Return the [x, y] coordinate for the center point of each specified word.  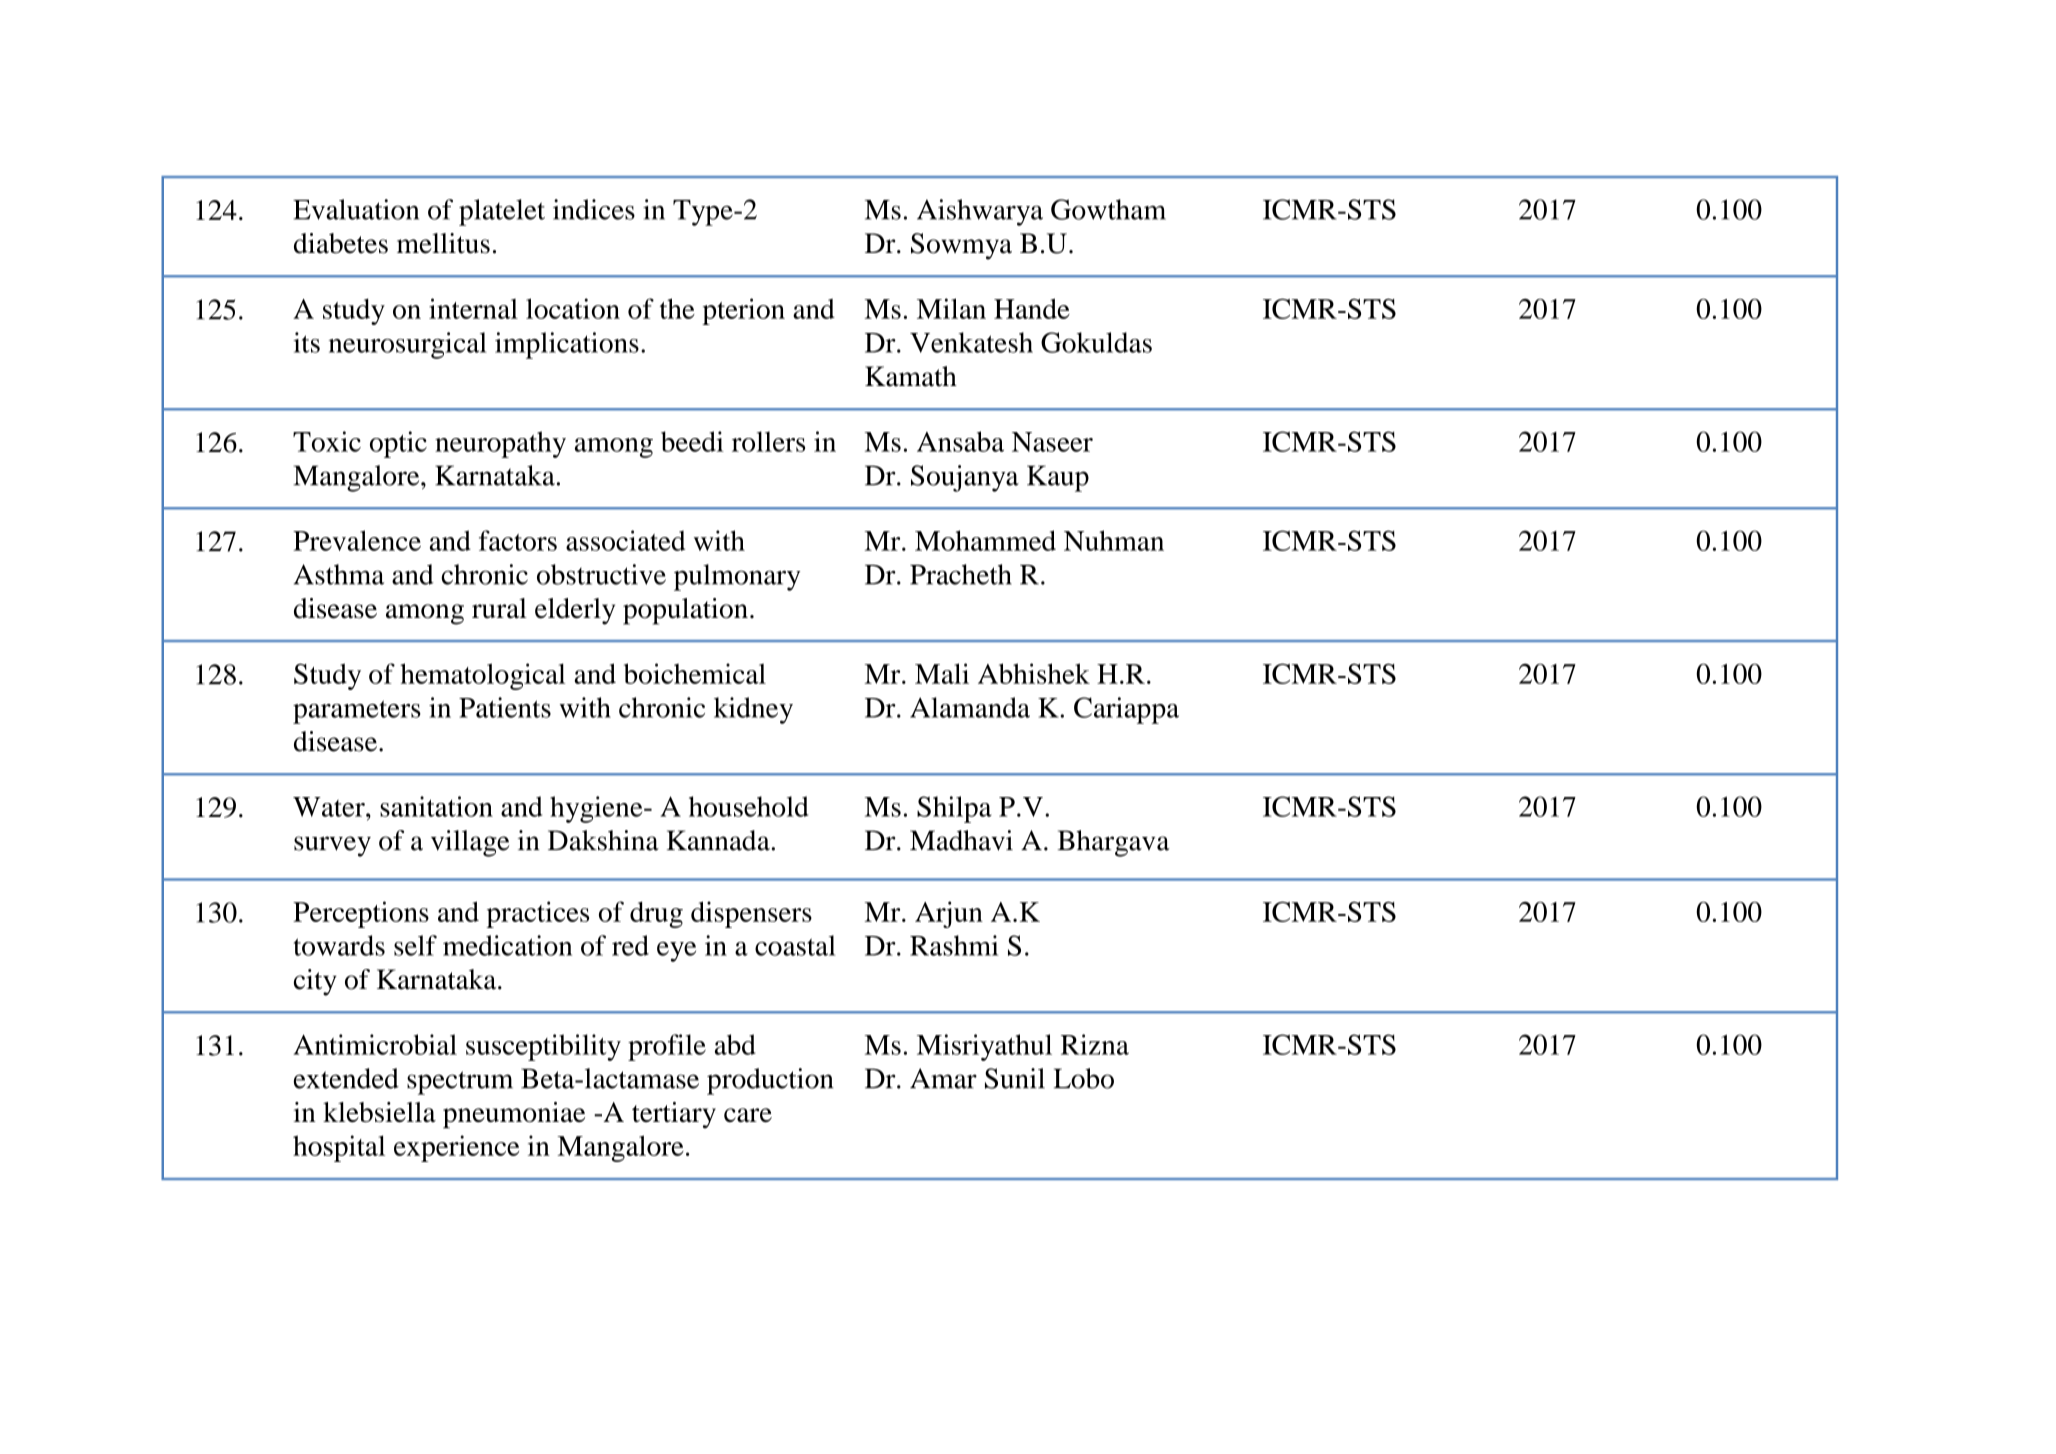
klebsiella [379, 1112]
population [685, 611]
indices [594, 209]
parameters [357, 712]
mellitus [443, 243]
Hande [1032, 308]
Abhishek [1034, 673]
